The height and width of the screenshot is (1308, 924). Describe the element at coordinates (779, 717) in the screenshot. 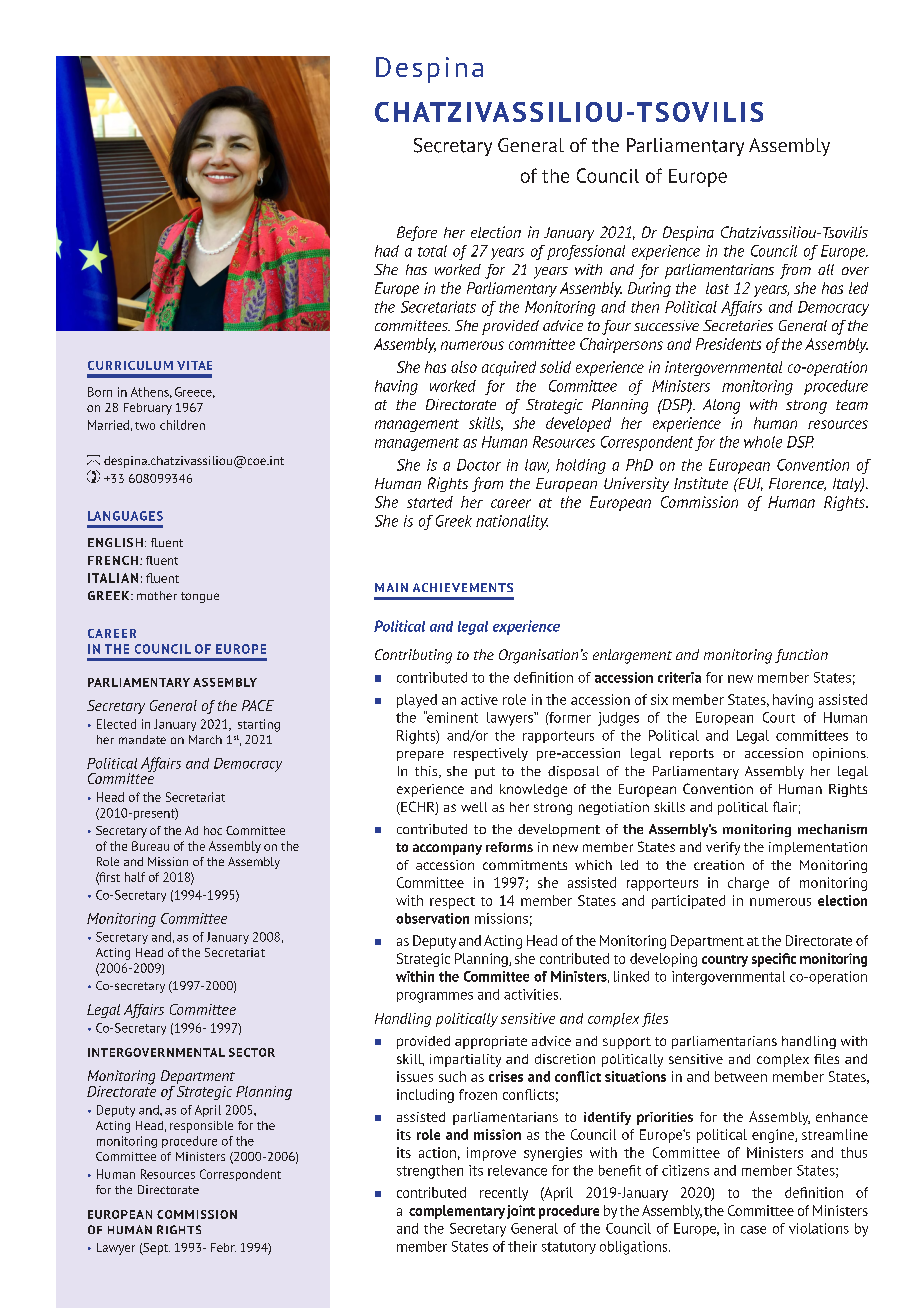

I see `Court` at that location.
